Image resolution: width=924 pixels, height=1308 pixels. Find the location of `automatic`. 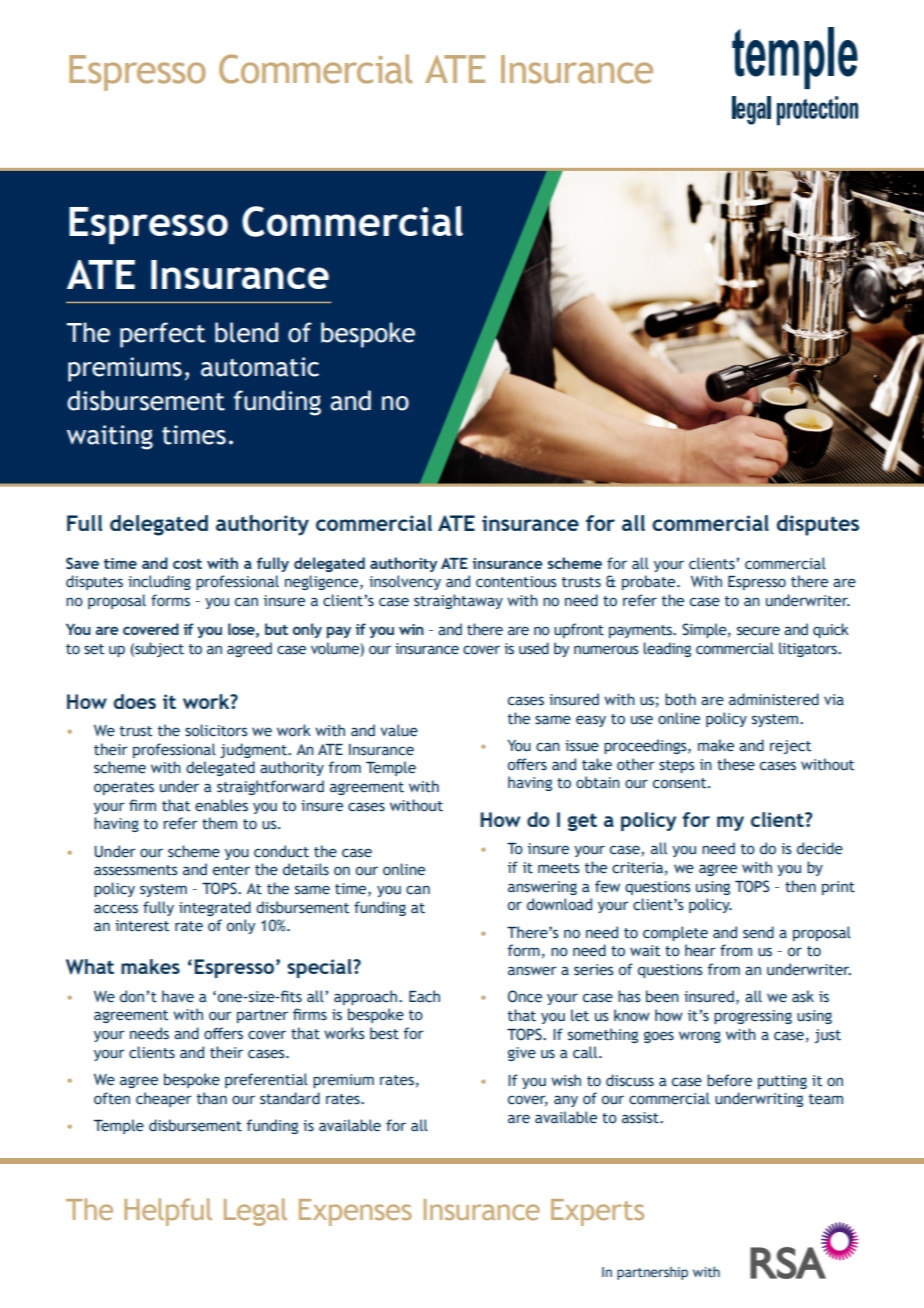

automatic is located at coordinates (260, 367).
